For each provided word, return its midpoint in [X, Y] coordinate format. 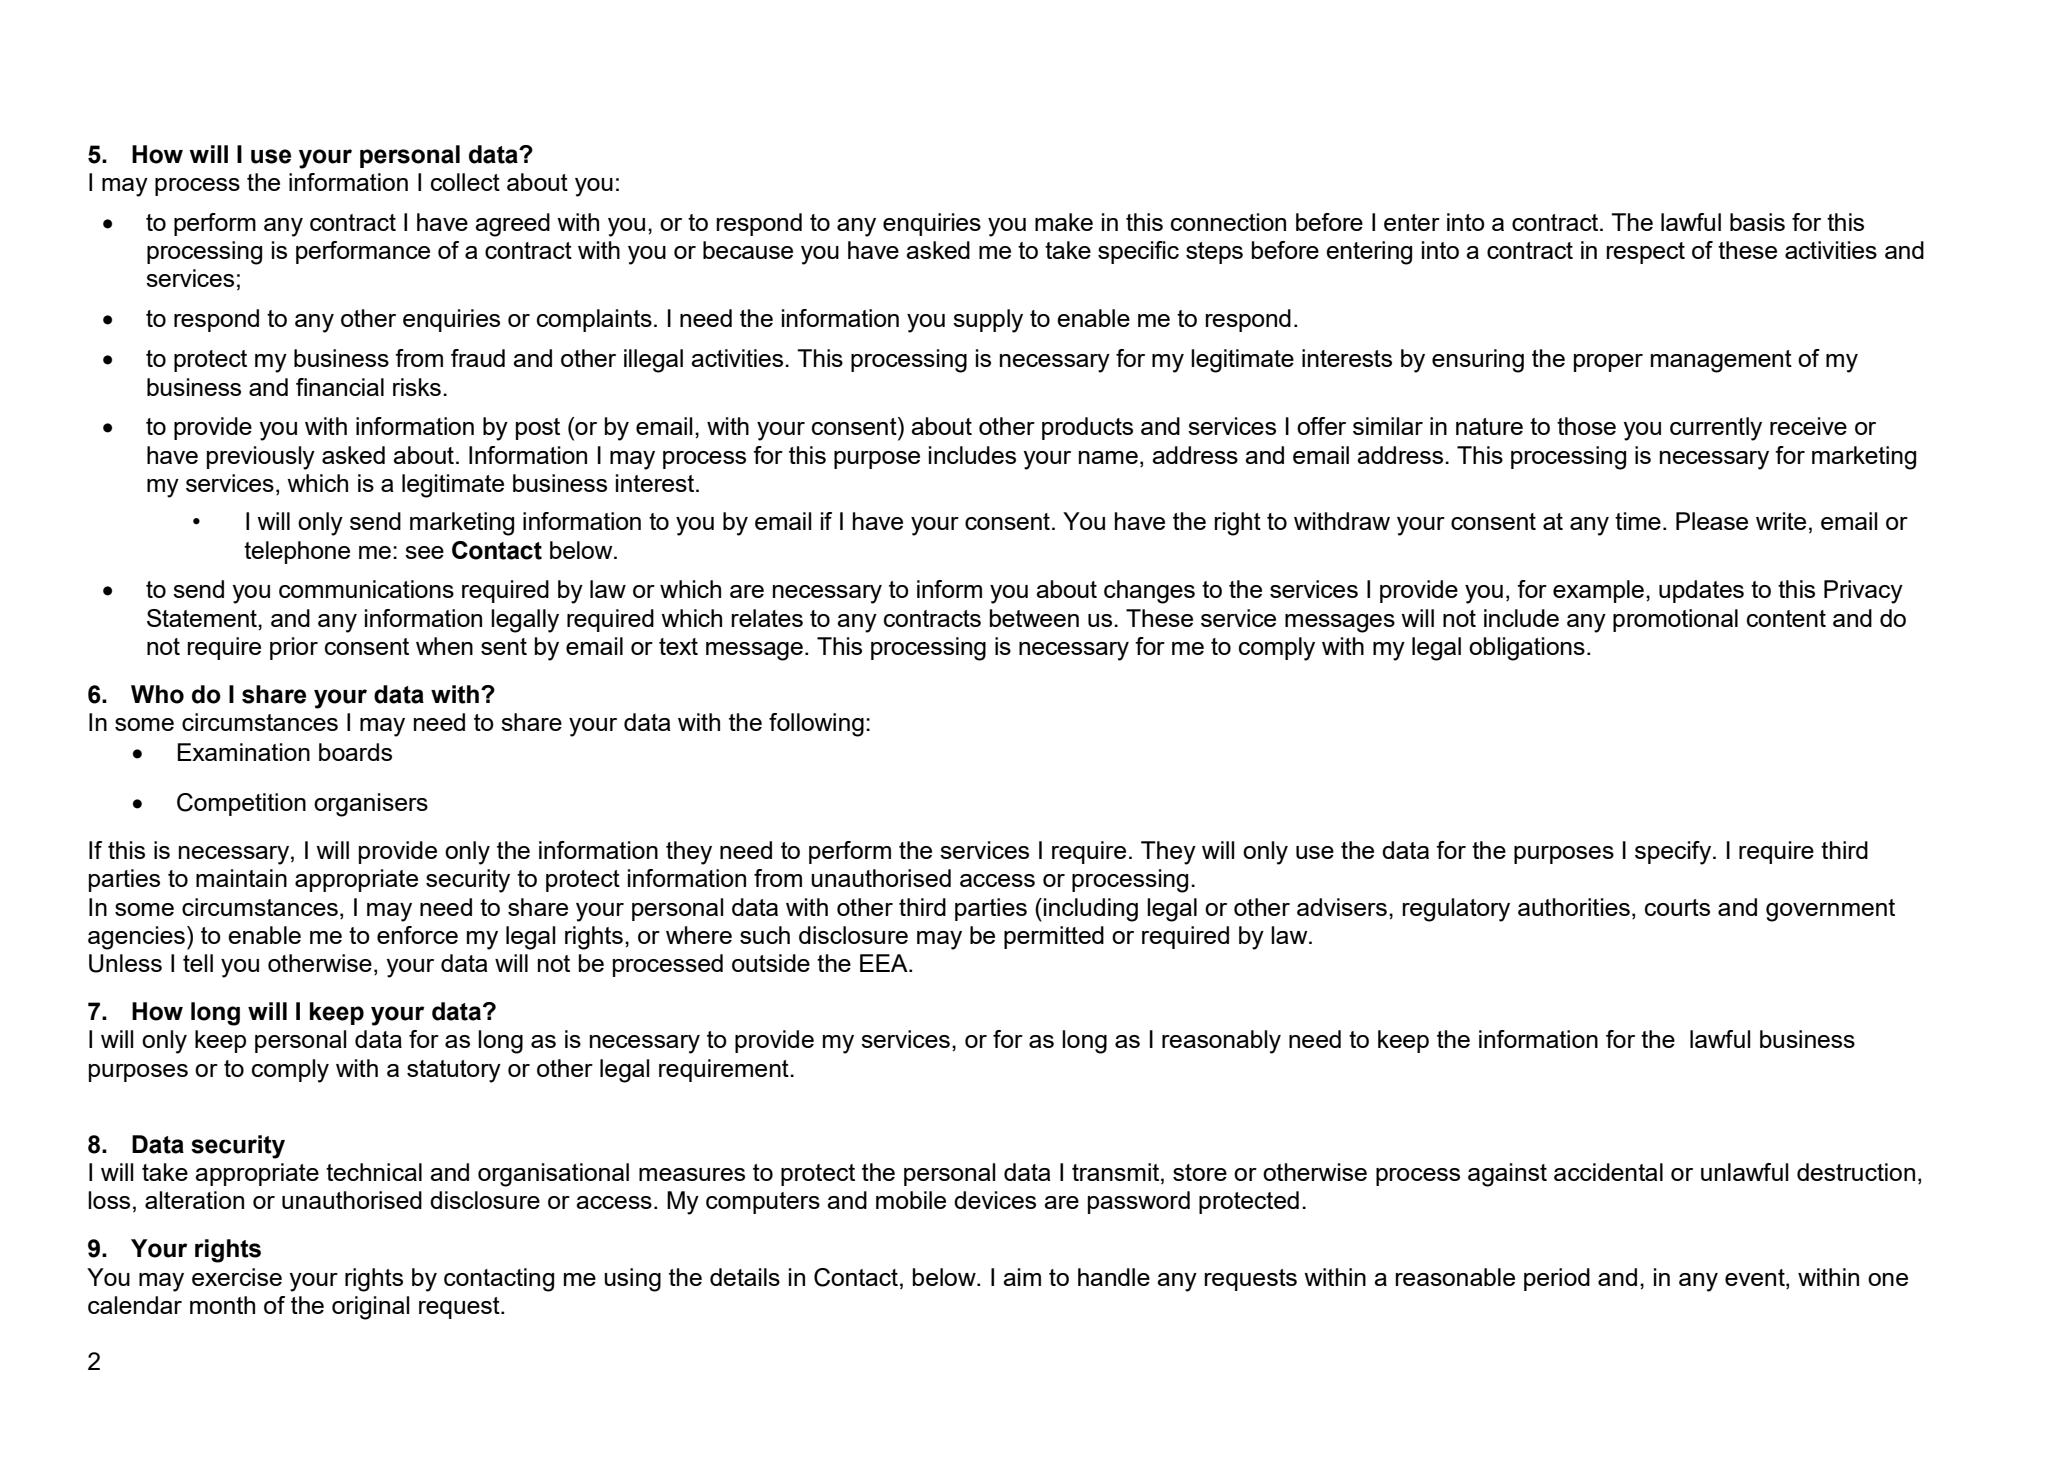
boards [355, 752]
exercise [237, 1277]
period [1557, 1279]
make [1064, 222]
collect [465, 182]
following [816, 725]
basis [1757, 222]
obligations [1527, 649]
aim [1022, 1277]
